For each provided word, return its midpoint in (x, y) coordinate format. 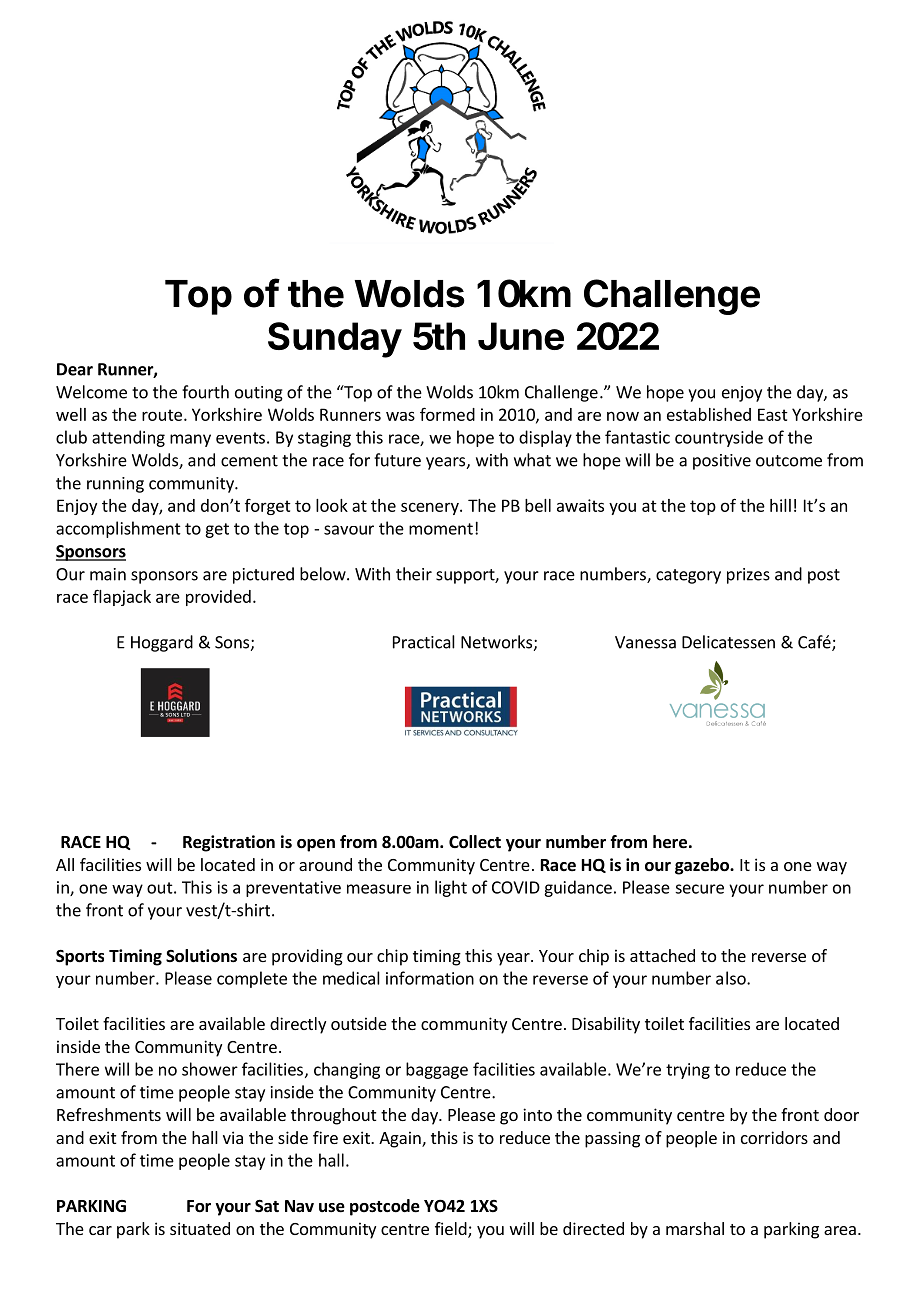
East (773, 414)
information (430, 978)
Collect (475, 842)
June (521, 336)
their (414, 574)
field (452, 1230)
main (108, 574)
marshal (695, 1228)
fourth (205, 392)
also (732, 978)
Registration (229, 843)
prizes (748, 576)
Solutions (201, 956)
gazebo (703, 866)
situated (200, 1228)
